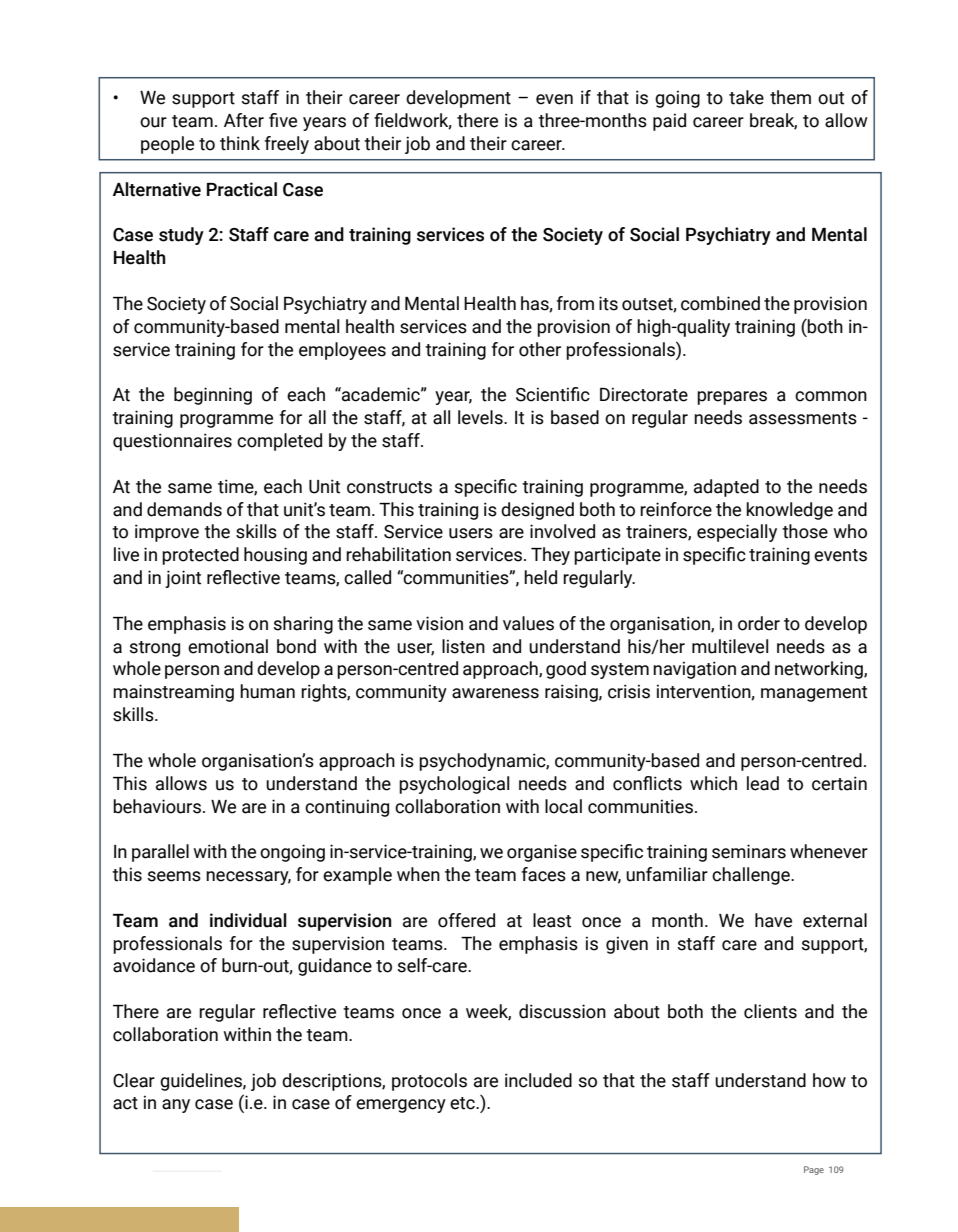 The image size is (958, 1232). What do you see at coordinates (463, 646) in the screenshot?
I see `listen` at bounding box center [463, 646].
